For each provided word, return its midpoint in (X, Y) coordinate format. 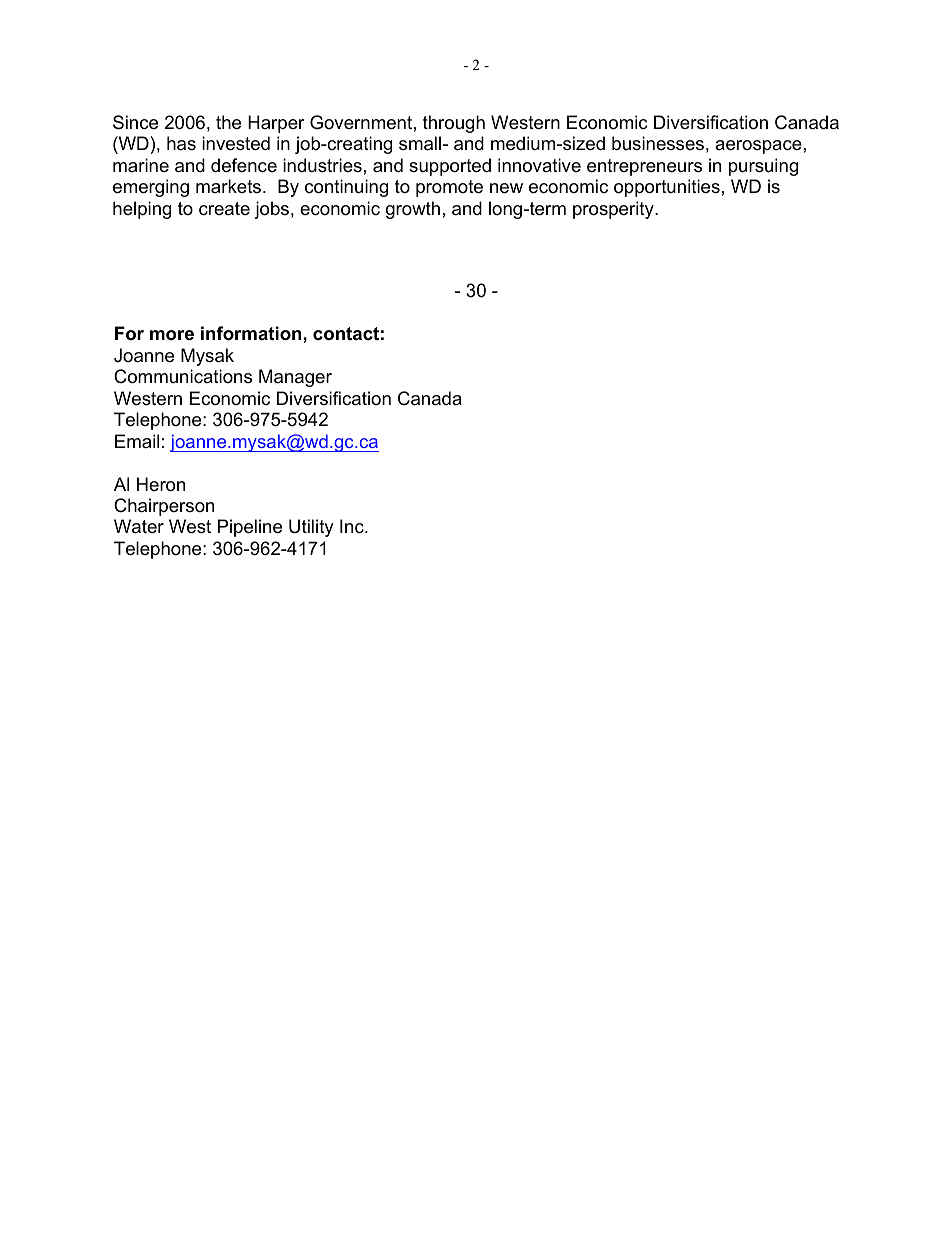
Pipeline (250, 528)
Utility (311, 528)
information (252, 333)
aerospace (758, 147)
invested (236, 143)
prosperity (614, 210)
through (454, 124)
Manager (295, 378)
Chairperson (164, 507)
